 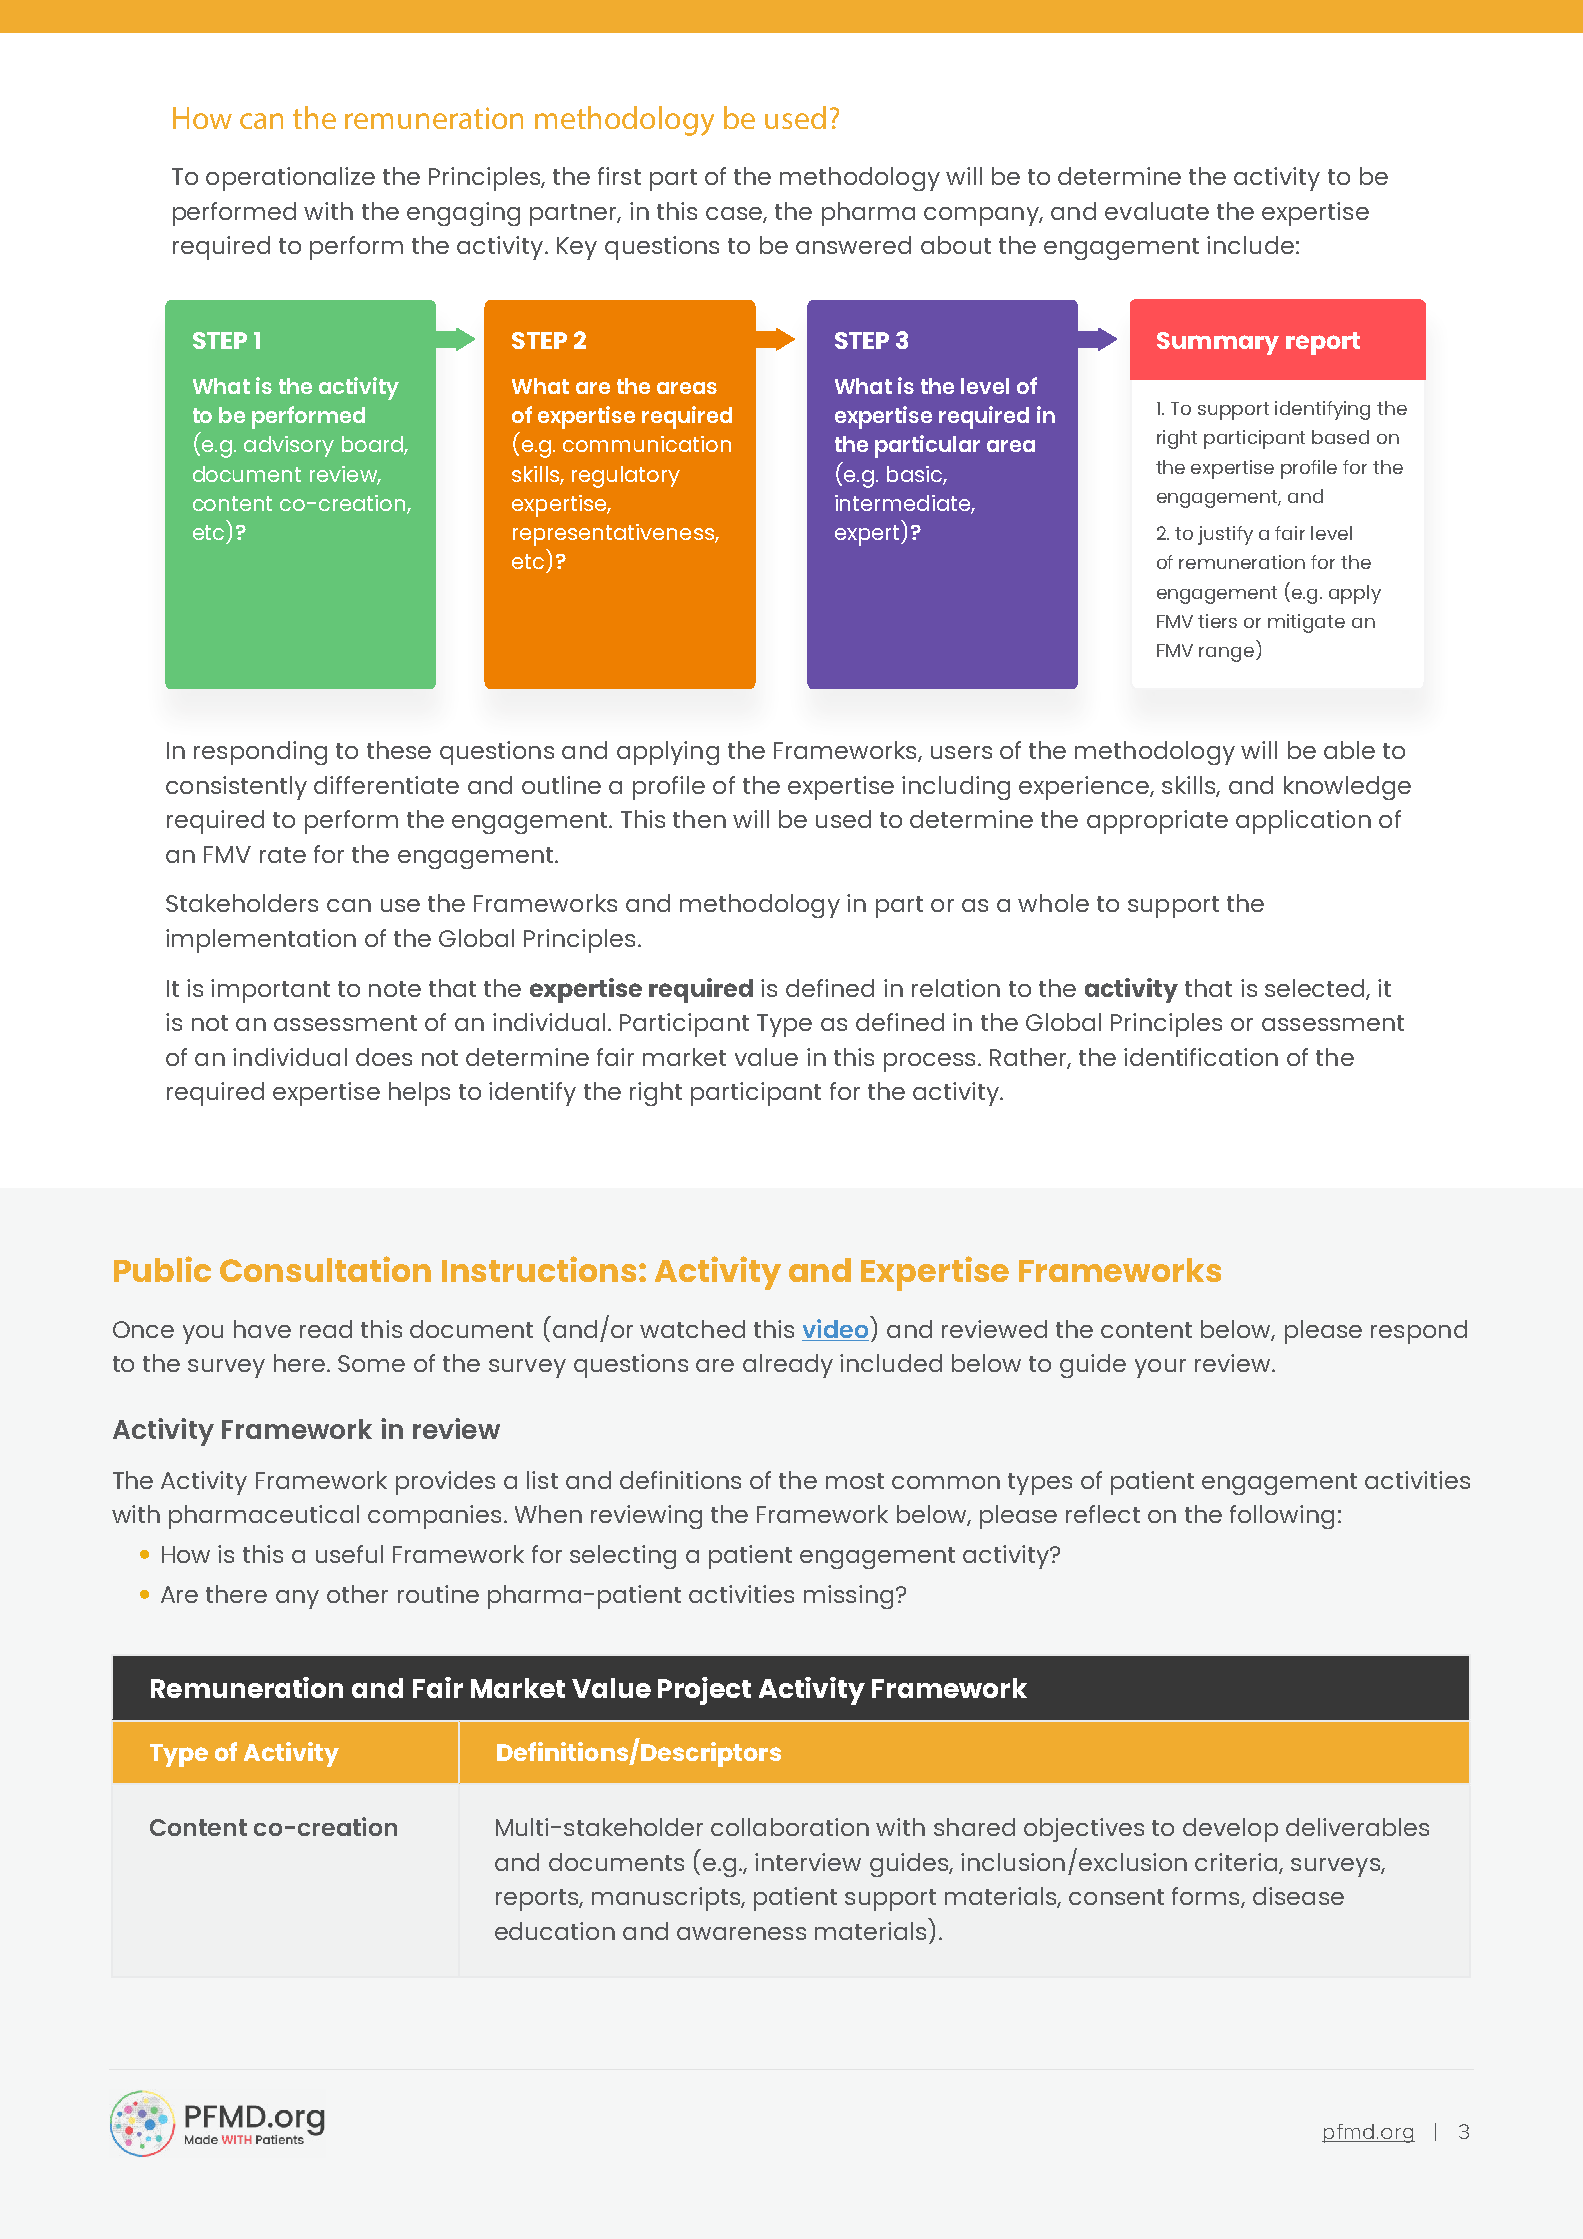 I want to click on these, so click(x=399, y=750).
